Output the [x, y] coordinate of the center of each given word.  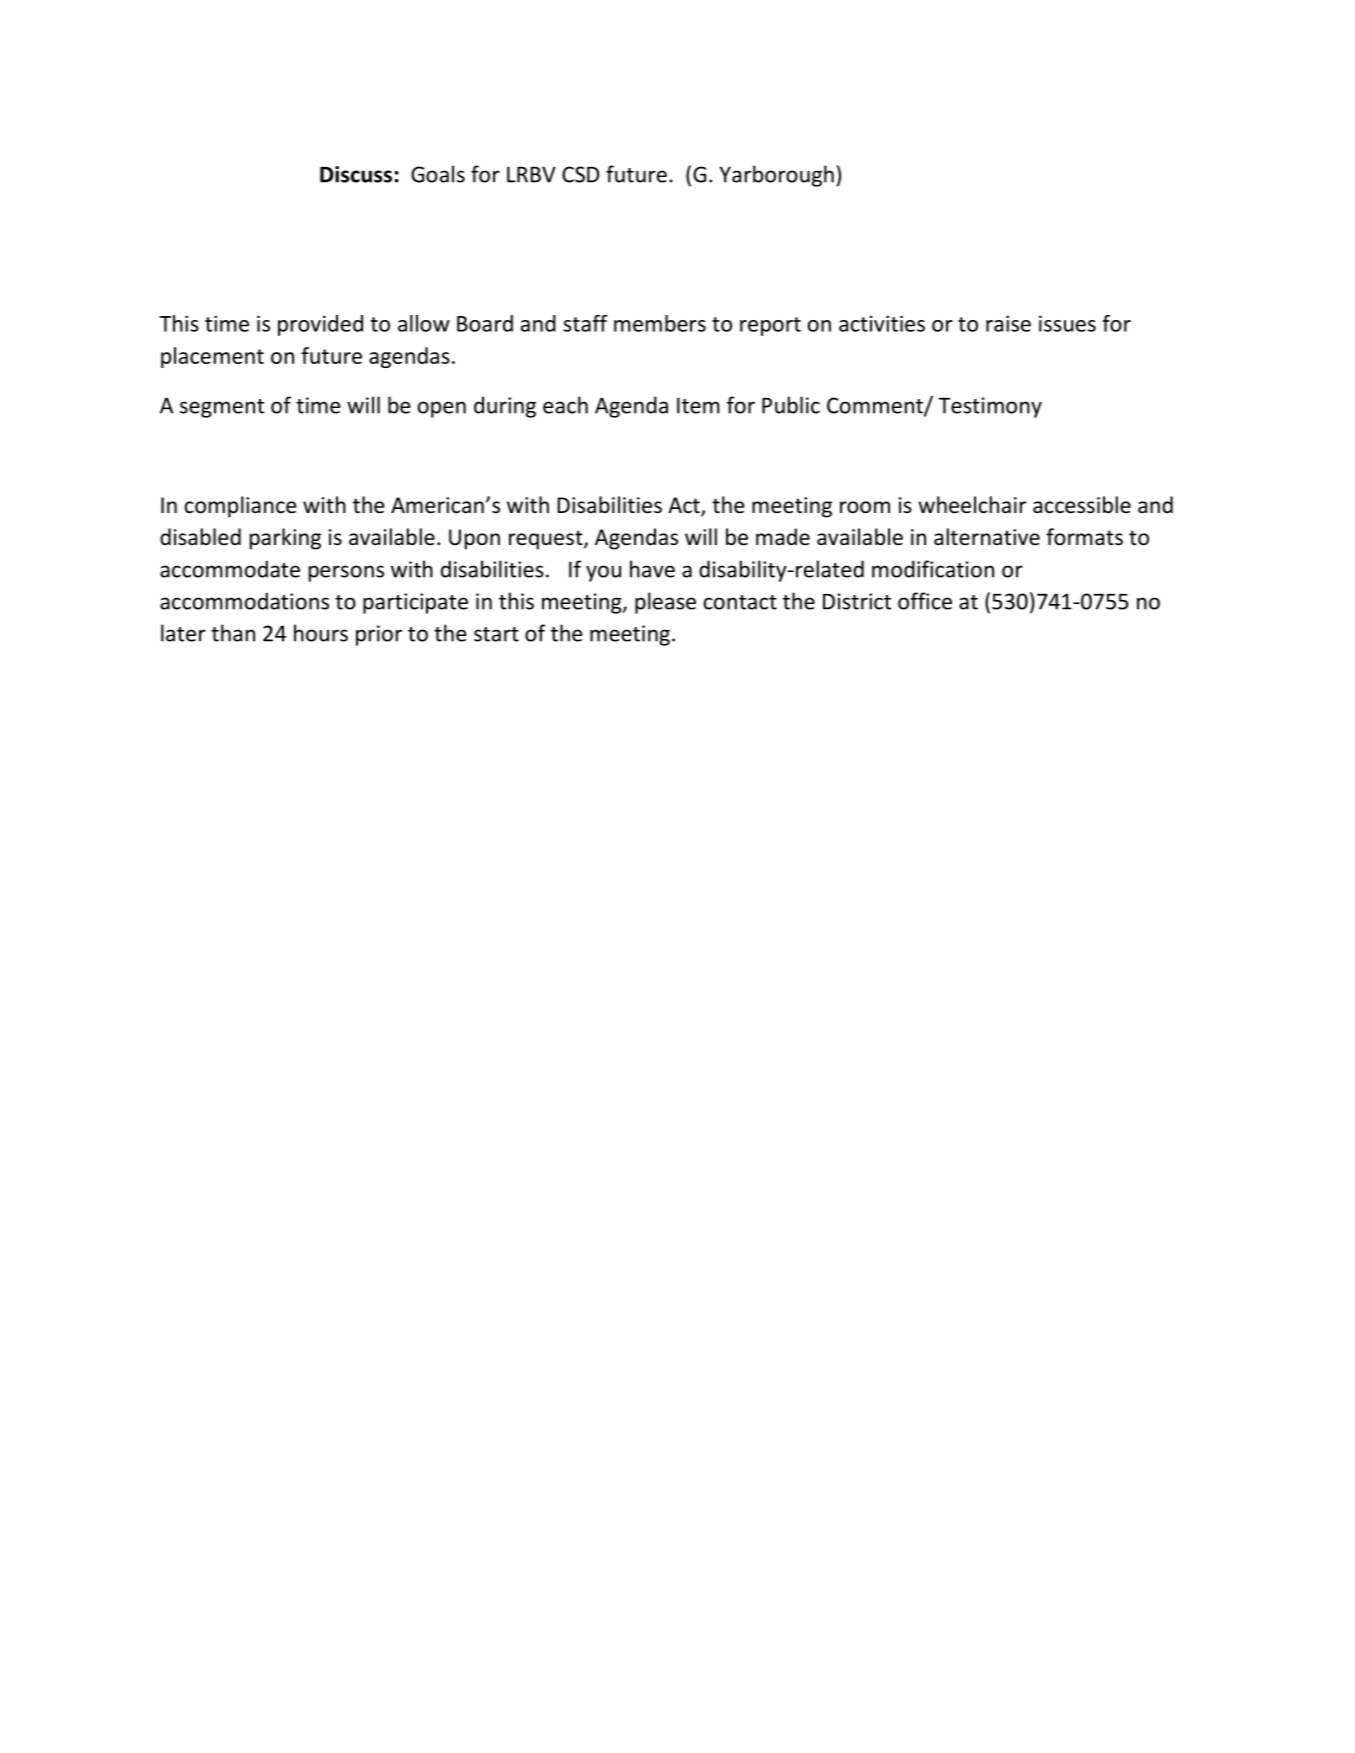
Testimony [990, 407]
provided [320, 325]
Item [698, 405]
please [665, 603]
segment [222, 408]
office [925, 601]
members [660, 323]
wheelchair [972, 505]
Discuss [356, 174]
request [547, 540]
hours [321, 633]
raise [1008, 323]
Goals [438, 174]
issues [1067, 323]
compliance [241, 507]
